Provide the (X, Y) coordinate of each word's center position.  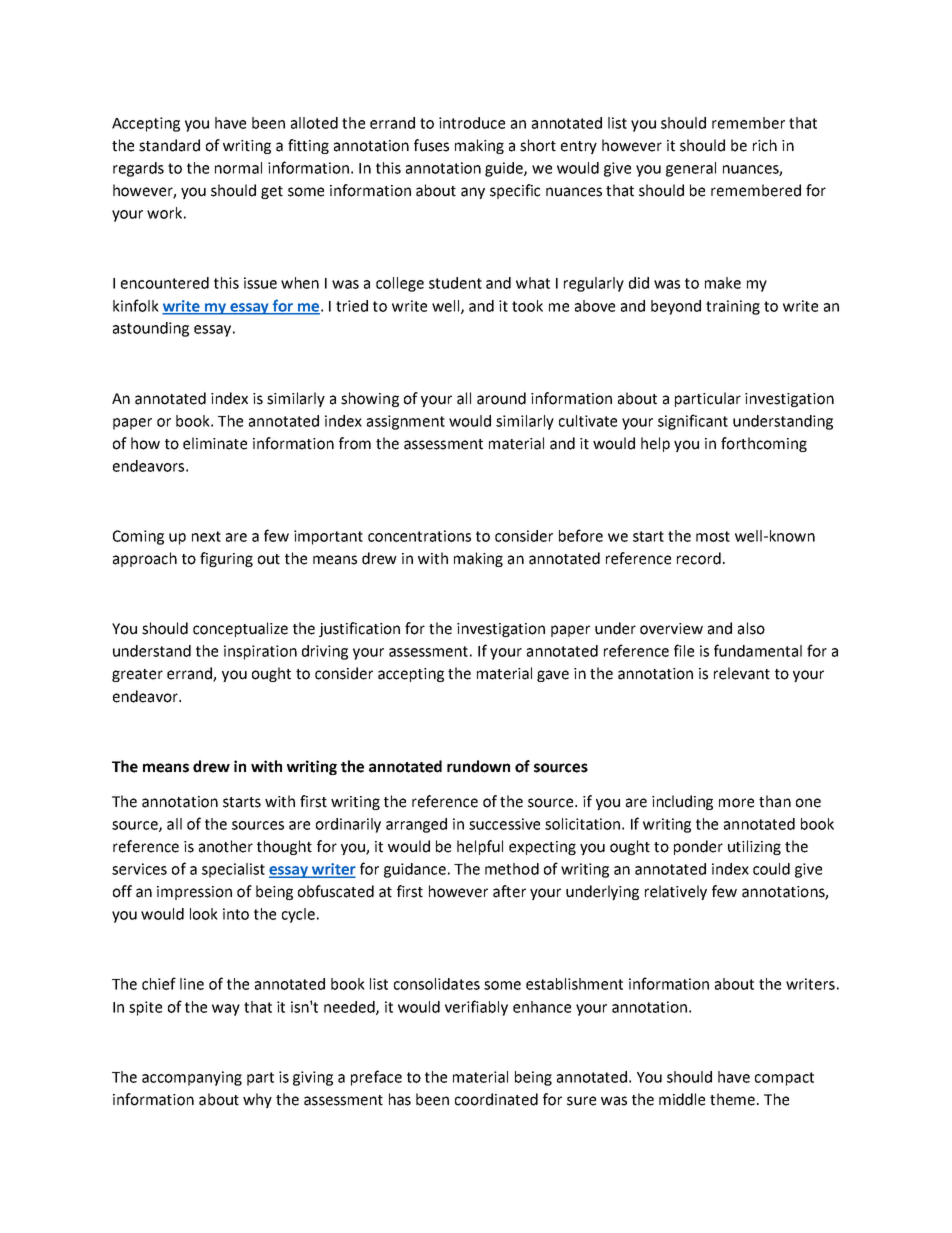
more (736, 803)
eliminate (215, 443)
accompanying (192, 1078)
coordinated (496, 1099)
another (226, 846)
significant (693, 422)
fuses (431, 145)
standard (169, 145)
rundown (478, 766)
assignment (406, 422)
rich (765, 145)
